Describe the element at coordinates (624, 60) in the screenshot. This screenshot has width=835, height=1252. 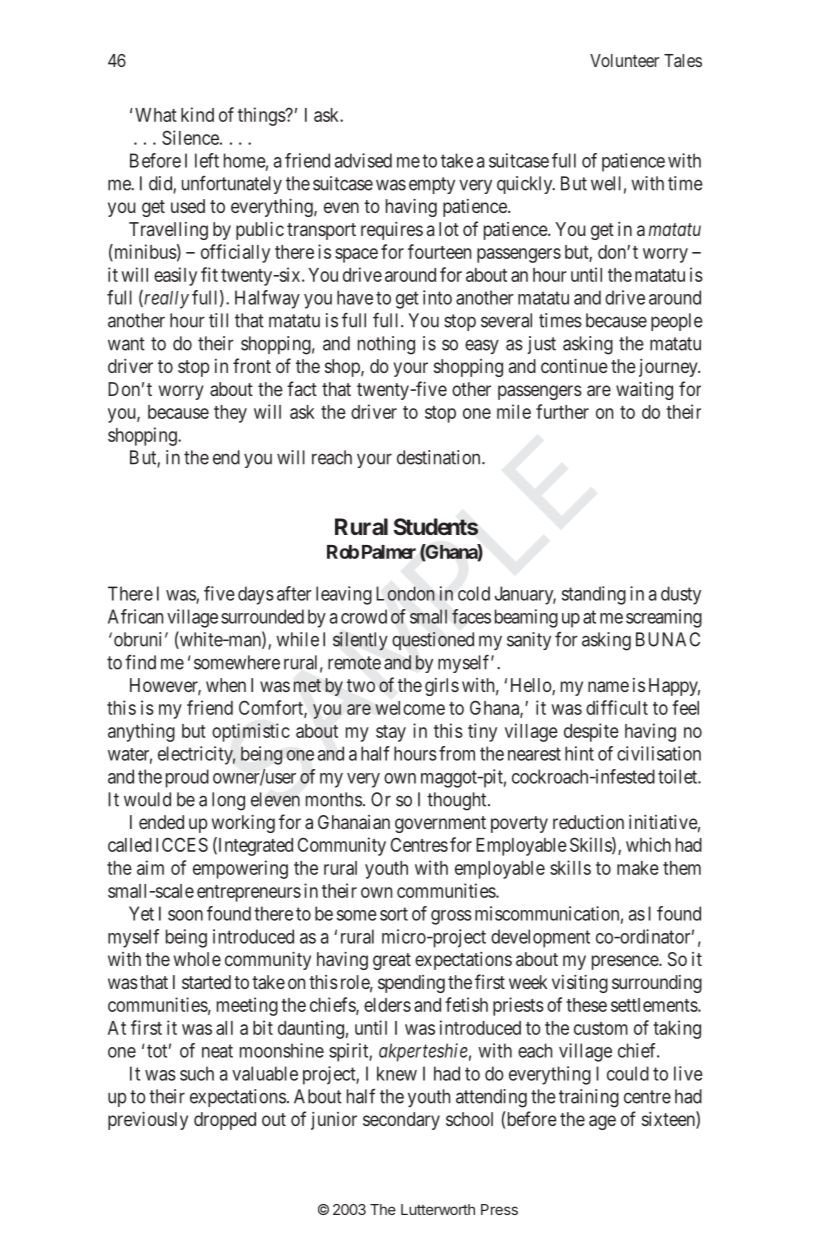
I see `Volunteer` at that location.
